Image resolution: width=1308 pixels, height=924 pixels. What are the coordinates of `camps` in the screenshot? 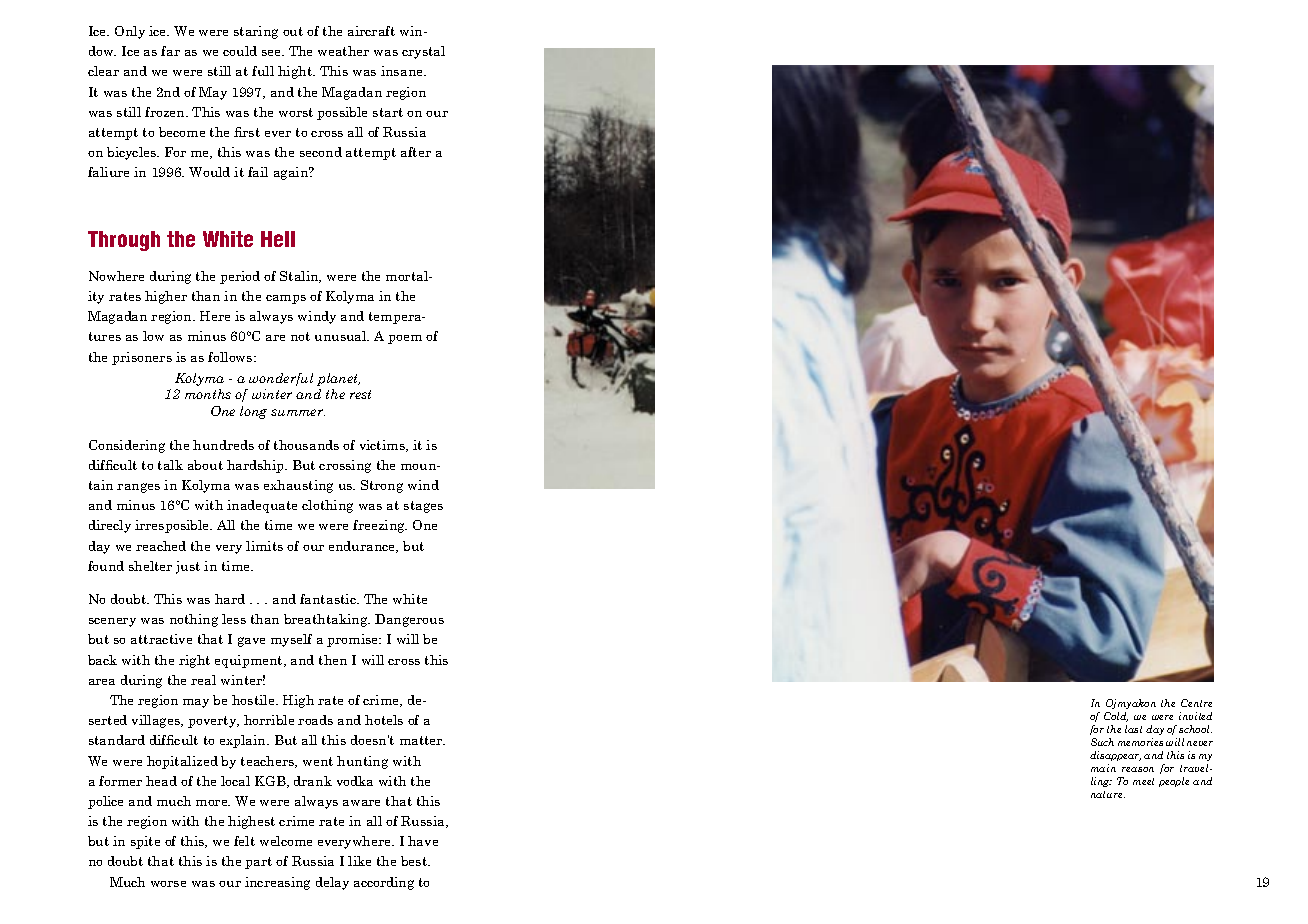 It's located at (286, 299).
